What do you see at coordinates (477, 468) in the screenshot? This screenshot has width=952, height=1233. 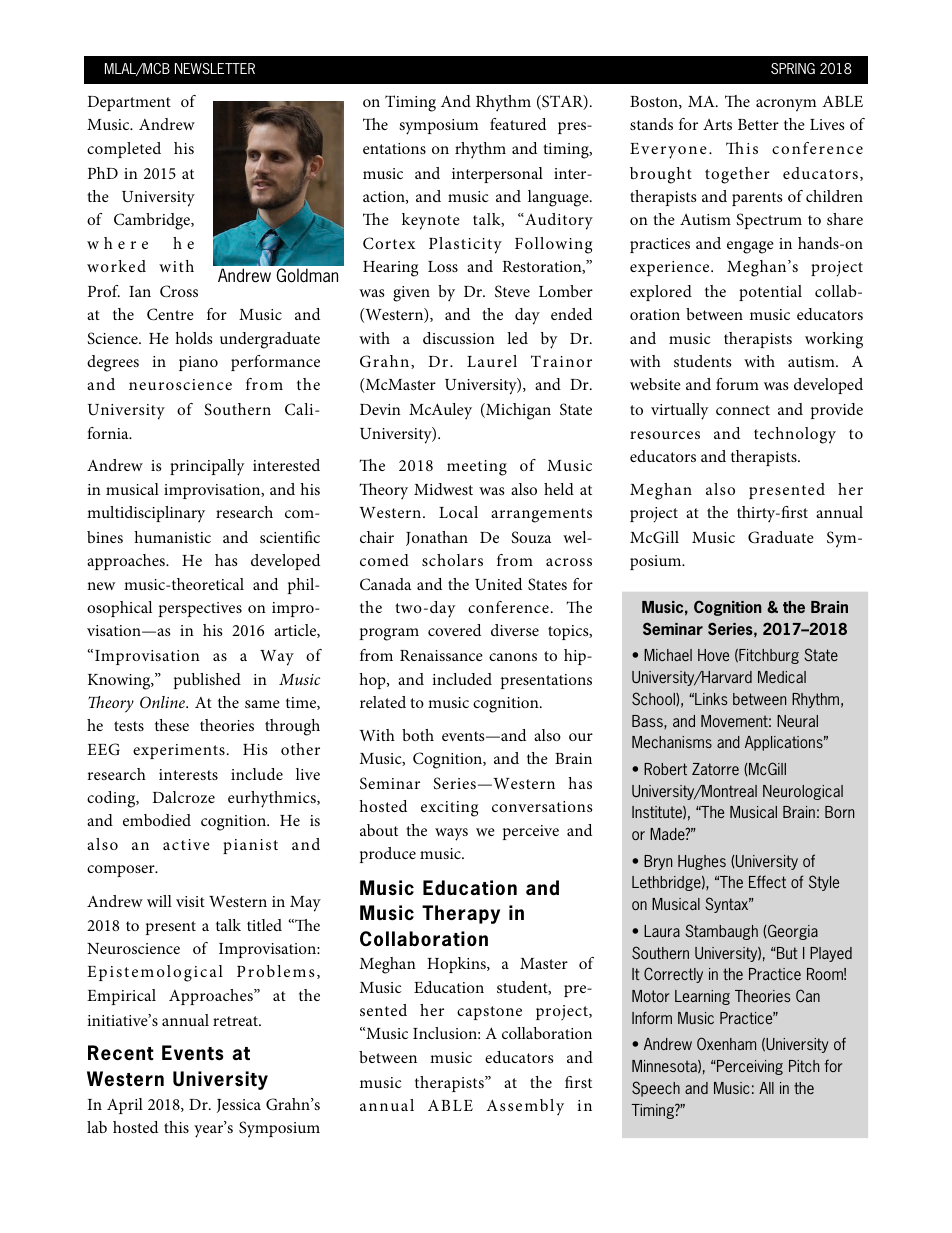 I see `meeting` at bounding box center [477, 468].
